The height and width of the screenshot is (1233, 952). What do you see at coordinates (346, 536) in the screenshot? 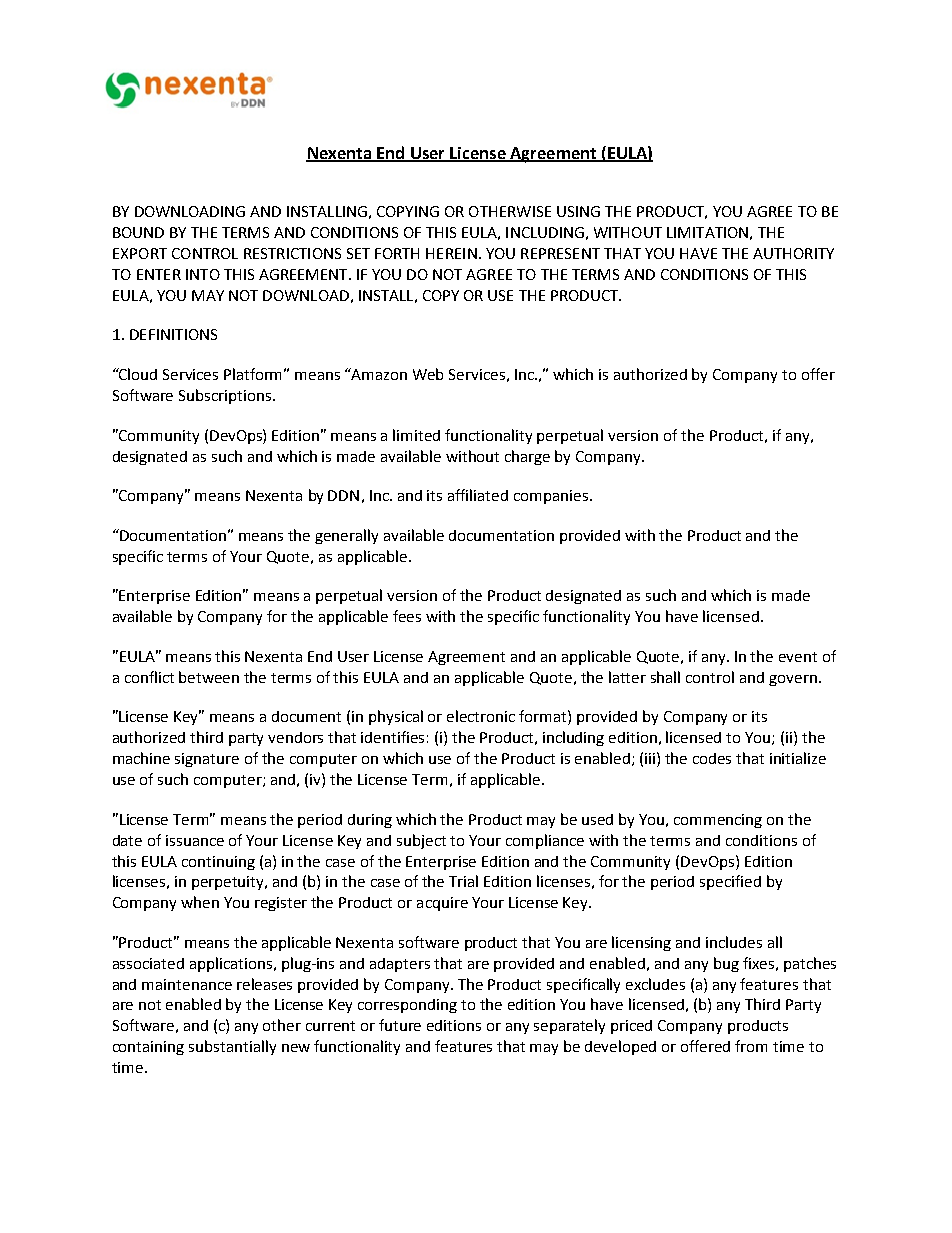
I see `generally` at bounding box center [346, 536].
